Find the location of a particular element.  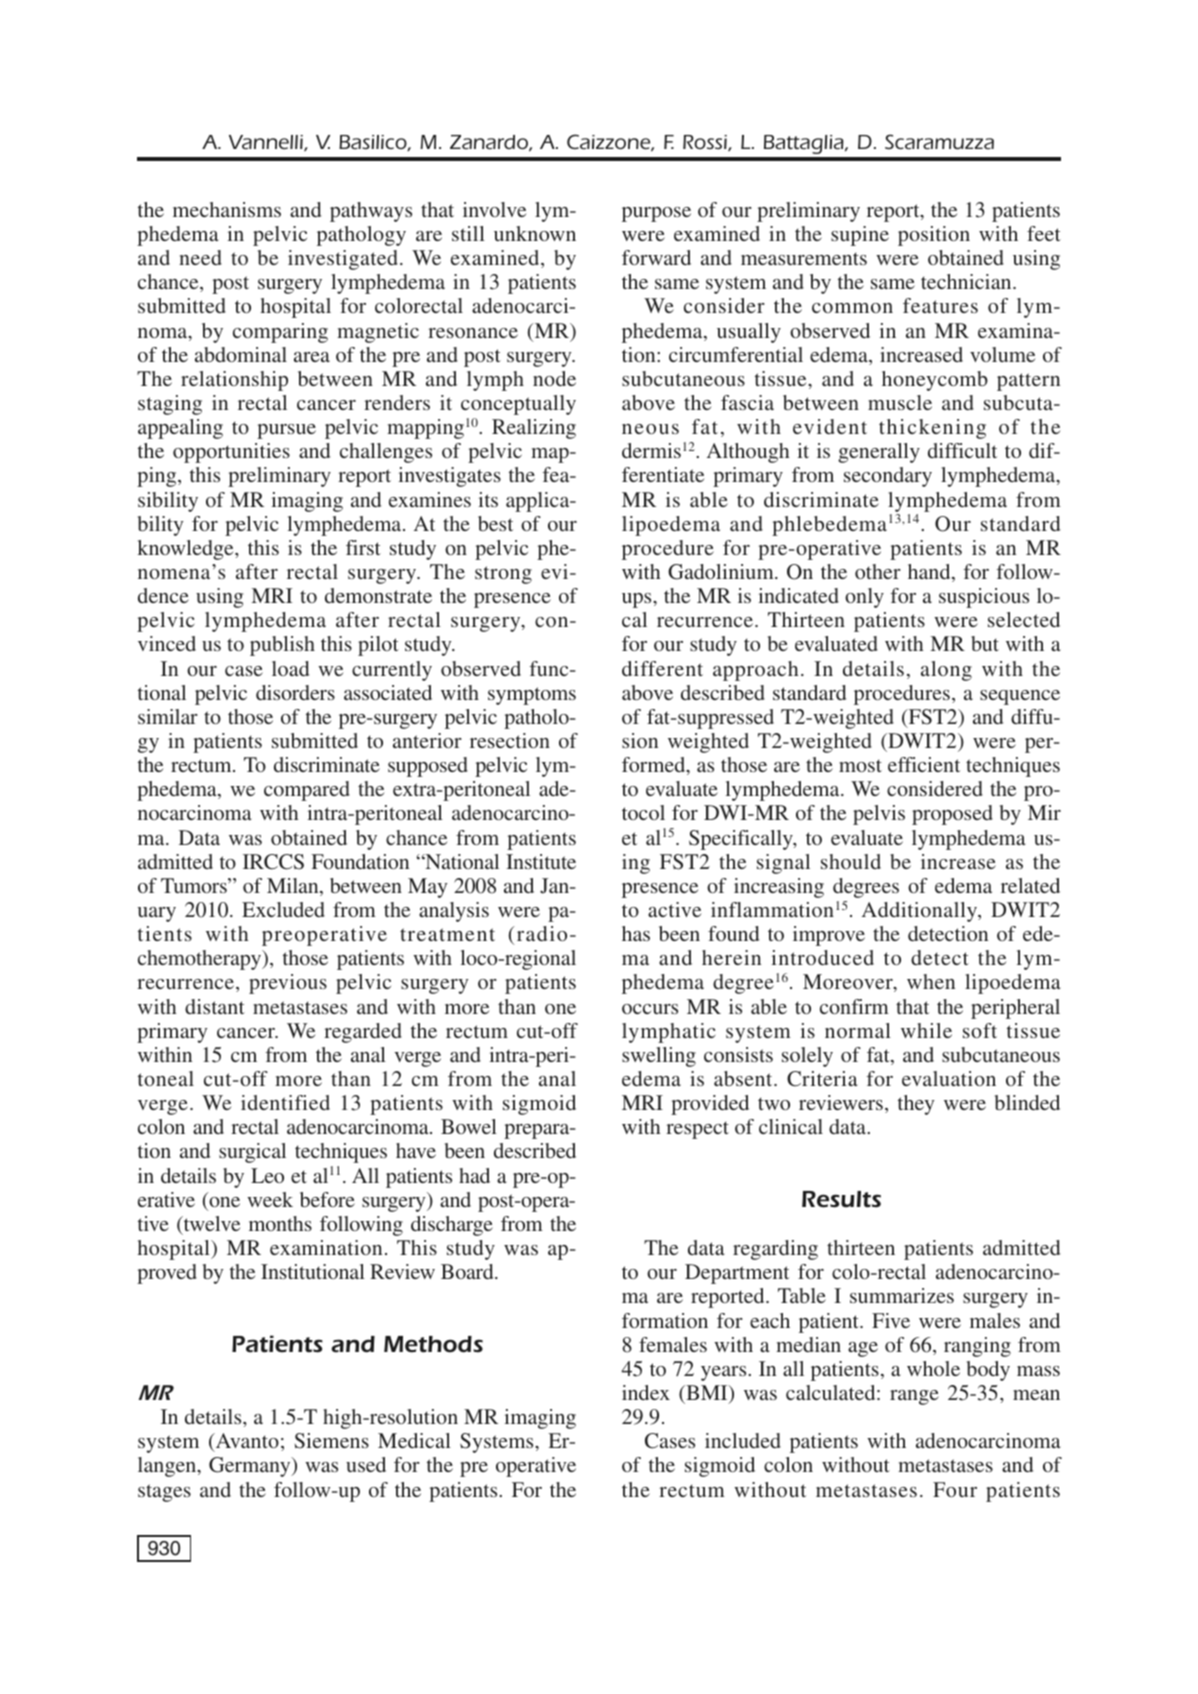

mechanisms is located at coordinates (227, 209).
